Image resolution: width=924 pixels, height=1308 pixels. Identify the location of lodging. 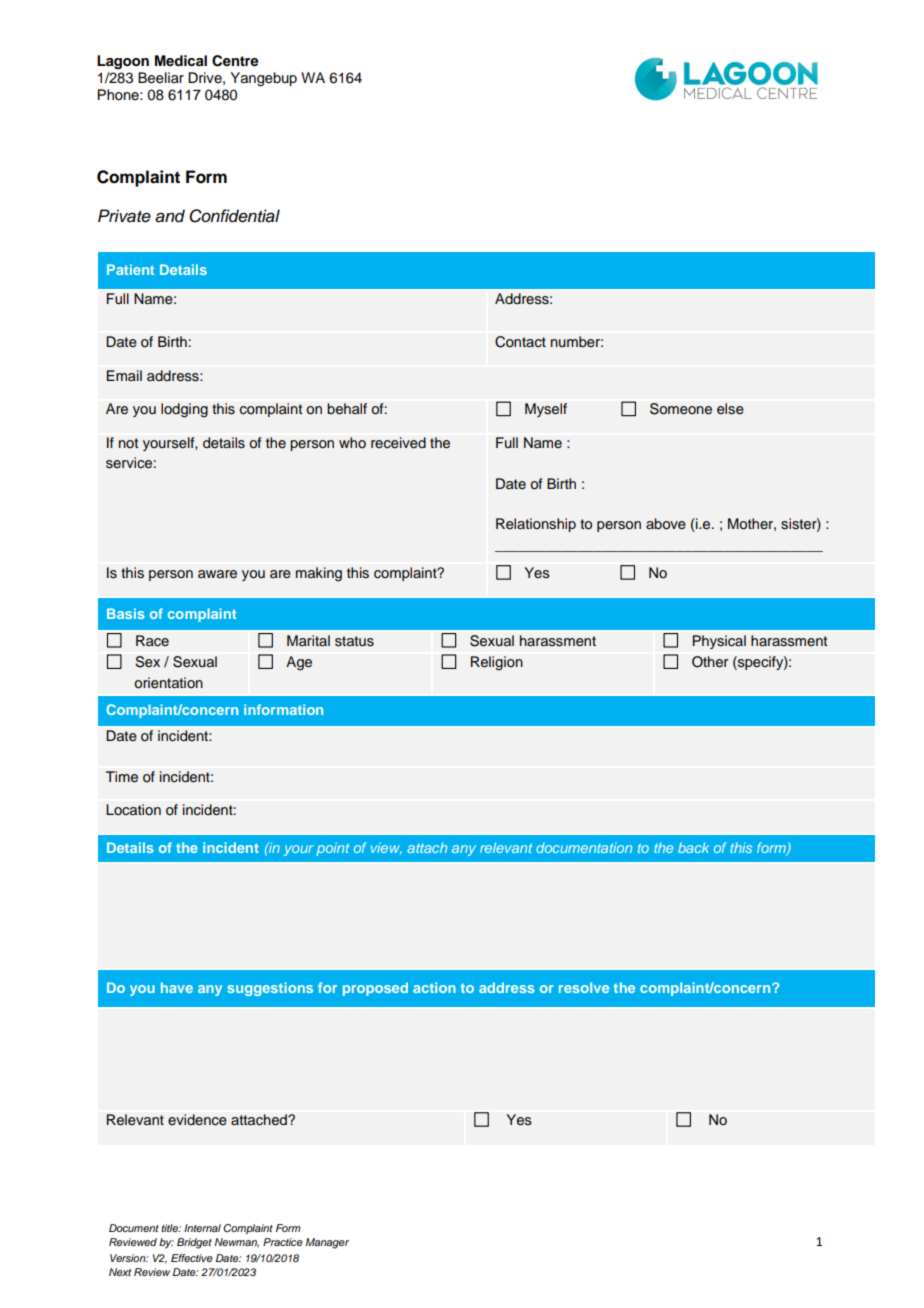
(184, 410).
